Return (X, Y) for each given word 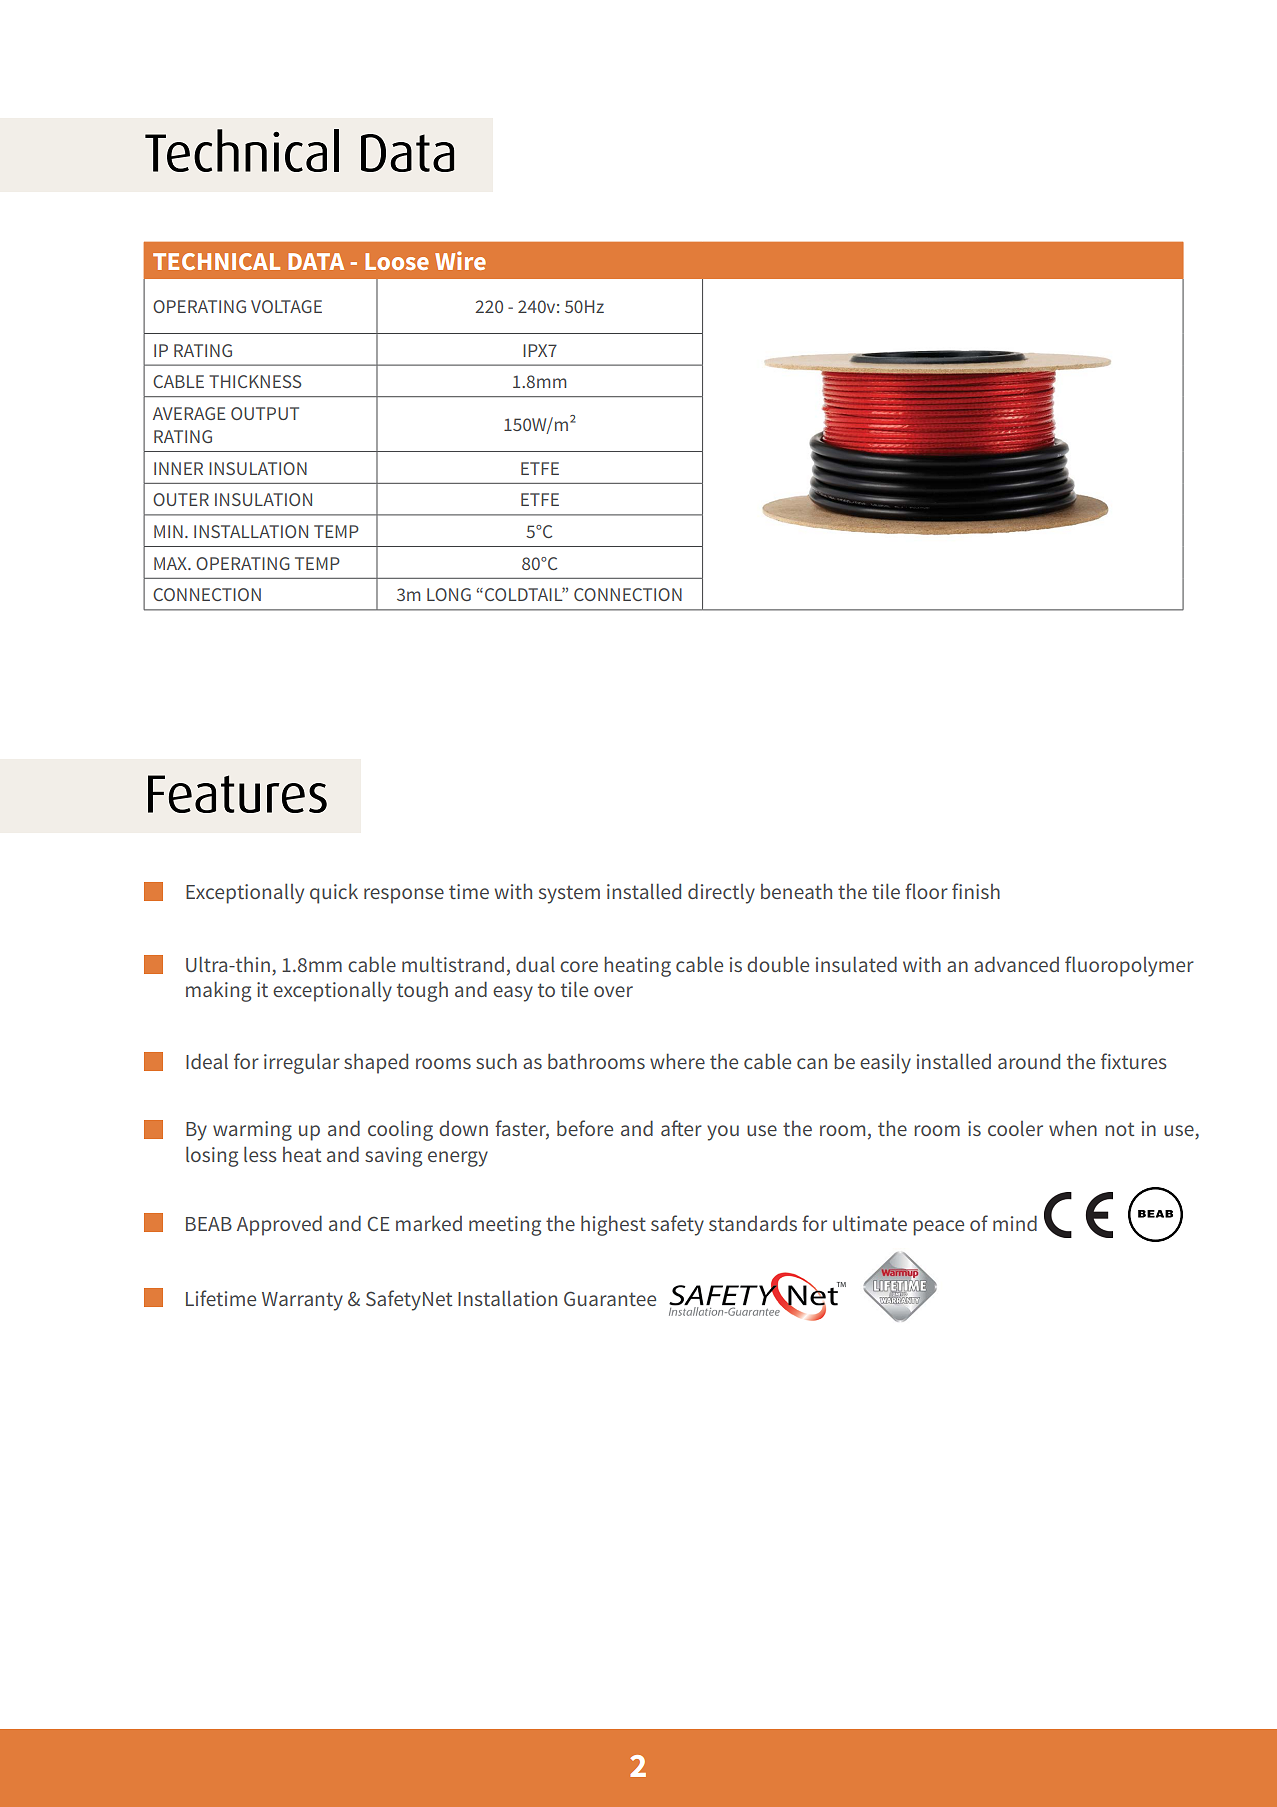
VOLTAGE (286, 306)
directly (721, 893)
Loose (397, 261)
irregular (302, 1063)
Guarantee (610, 1298)
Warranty (302, 1301)
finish (976, 891)
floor (926, 891)
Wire (460, 260)
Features (237, 794)
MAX (171, 563)
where (677, 1061)
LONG (449, 594)
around (1029, 1061)
